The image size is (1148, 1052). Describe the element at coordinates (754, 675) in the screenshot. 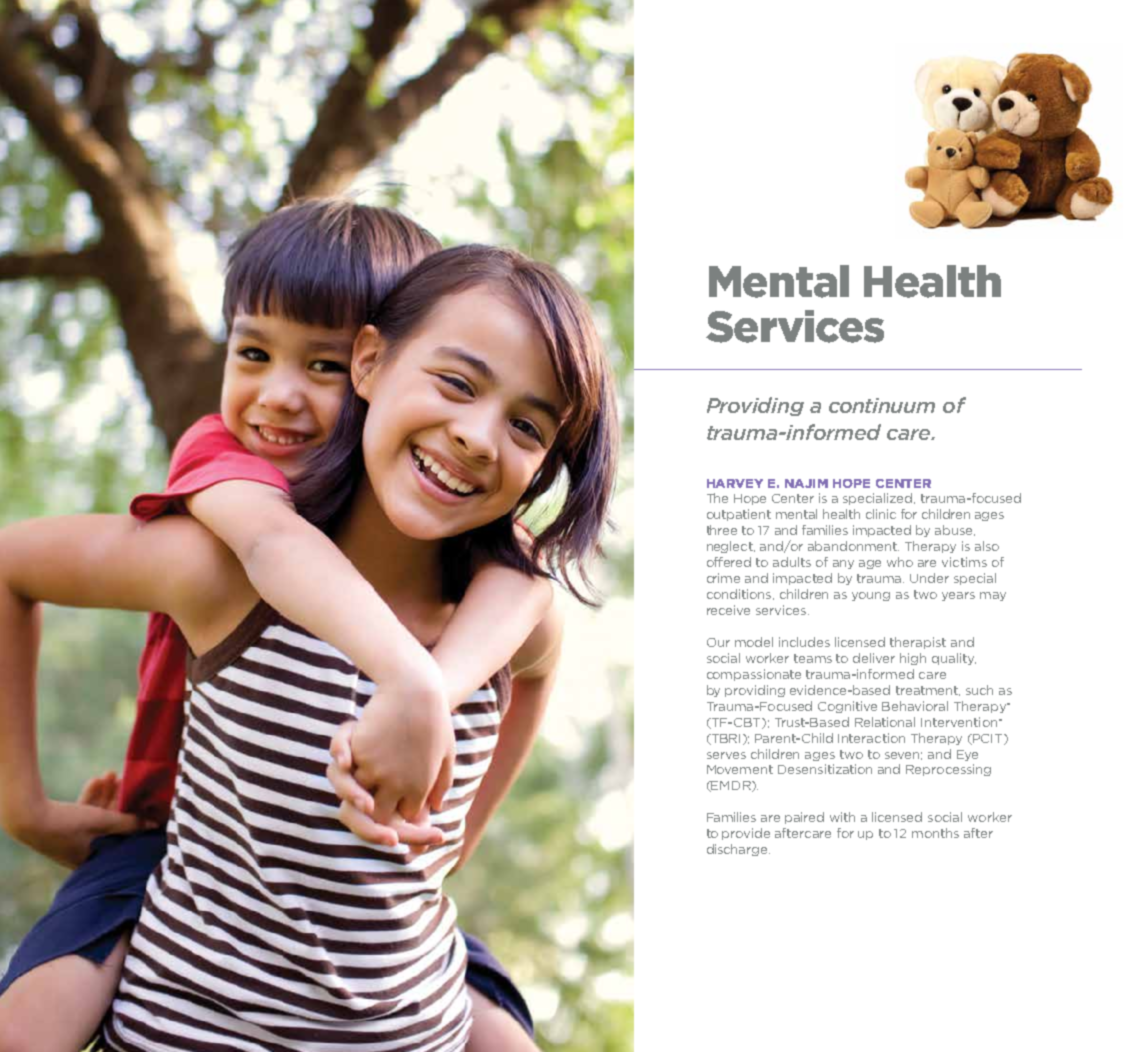

I see `compassionate` at that location.
